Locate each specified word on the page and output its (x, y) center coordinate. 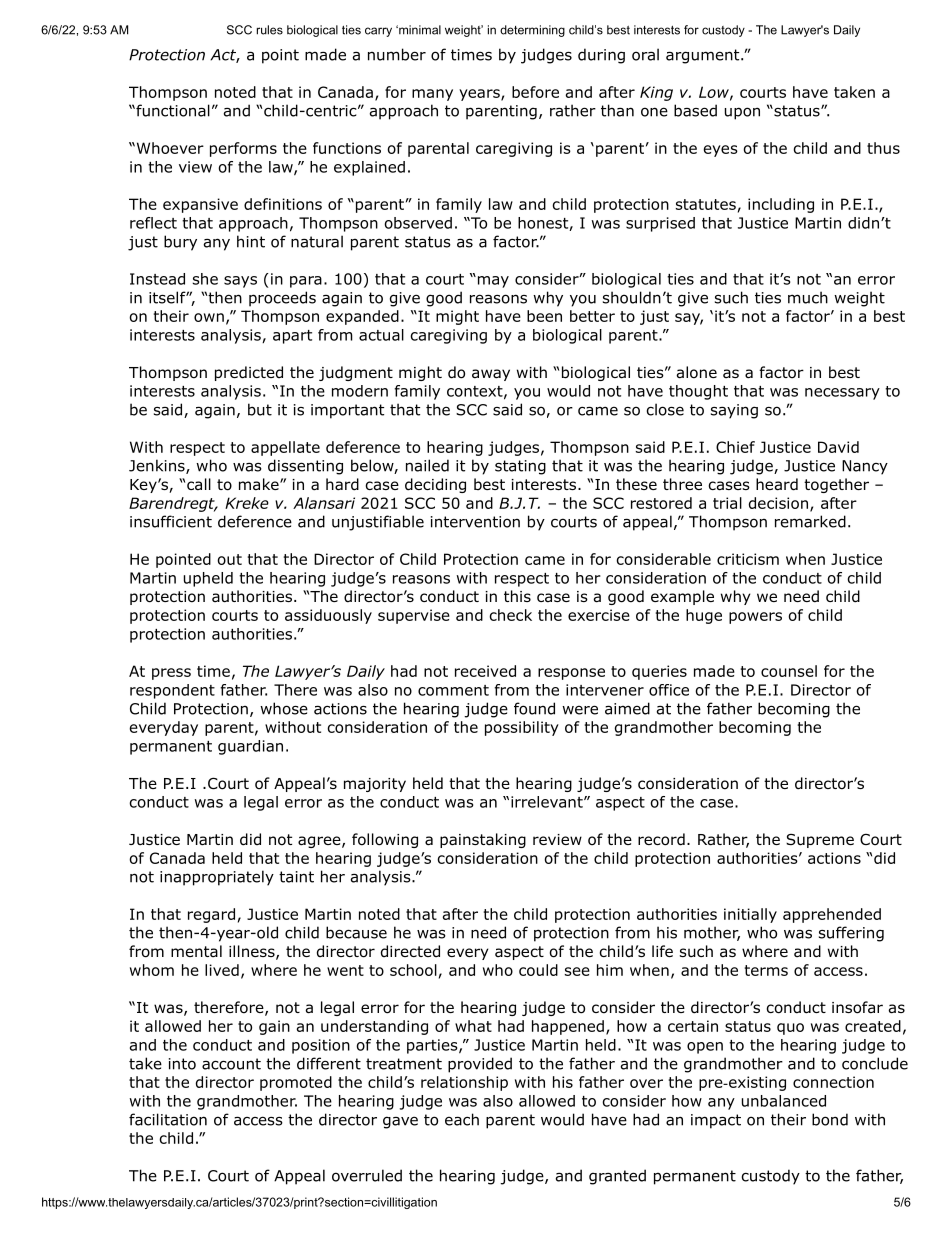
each (462, 1119)
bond (830, 1119)
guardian (250, 747)
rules (270, 30)
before (535, 92)
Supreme (820, 841)
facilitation (168, 1119)
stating (520, 467)
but (260, 409)
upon (742, 113)
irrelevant (548, 802)
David (838, 447)
